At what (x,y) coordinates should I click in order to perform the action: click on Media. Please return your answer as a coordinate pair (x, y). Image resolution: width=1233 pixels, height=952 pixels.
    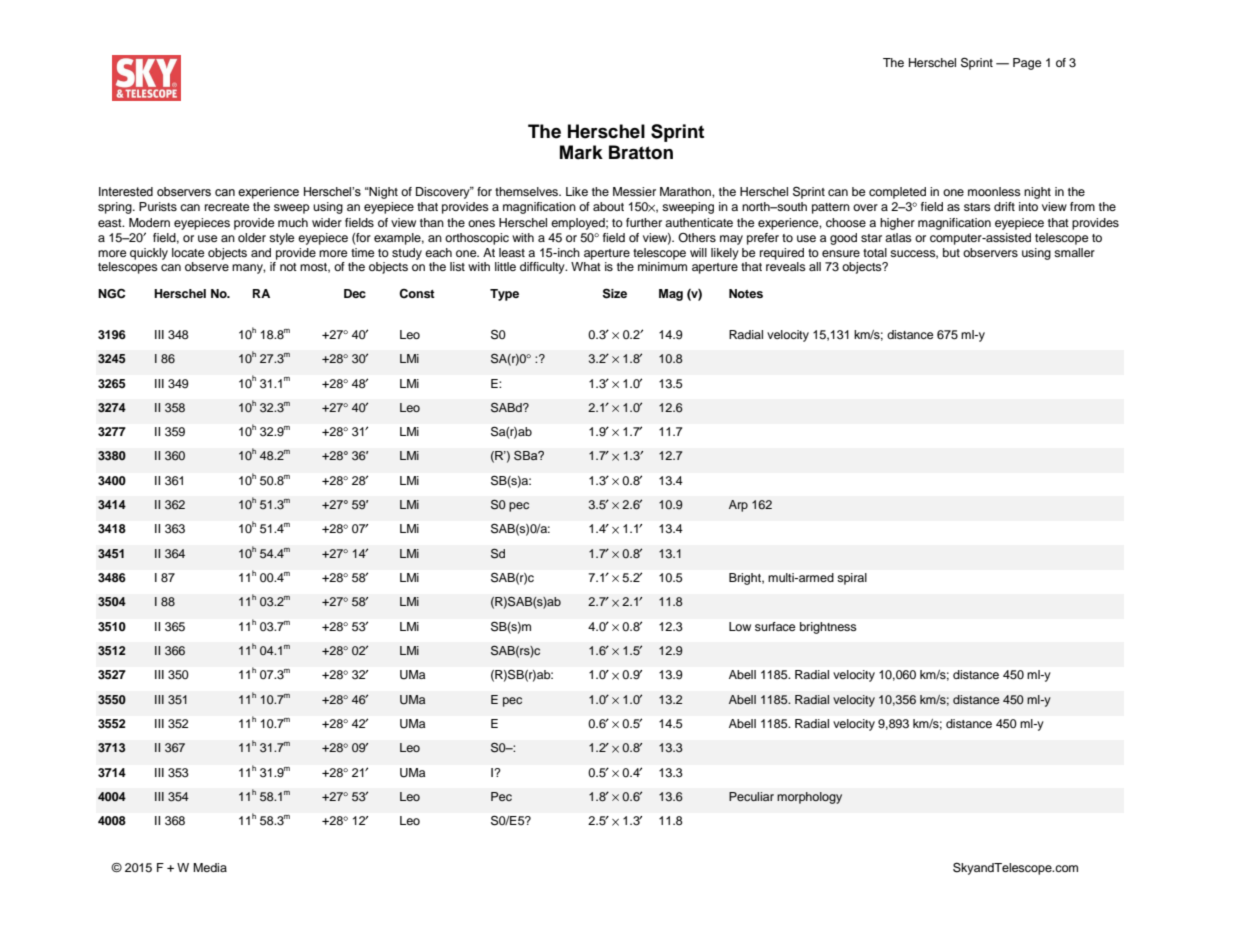
    Looking at the image, I should click on (210, 867).
